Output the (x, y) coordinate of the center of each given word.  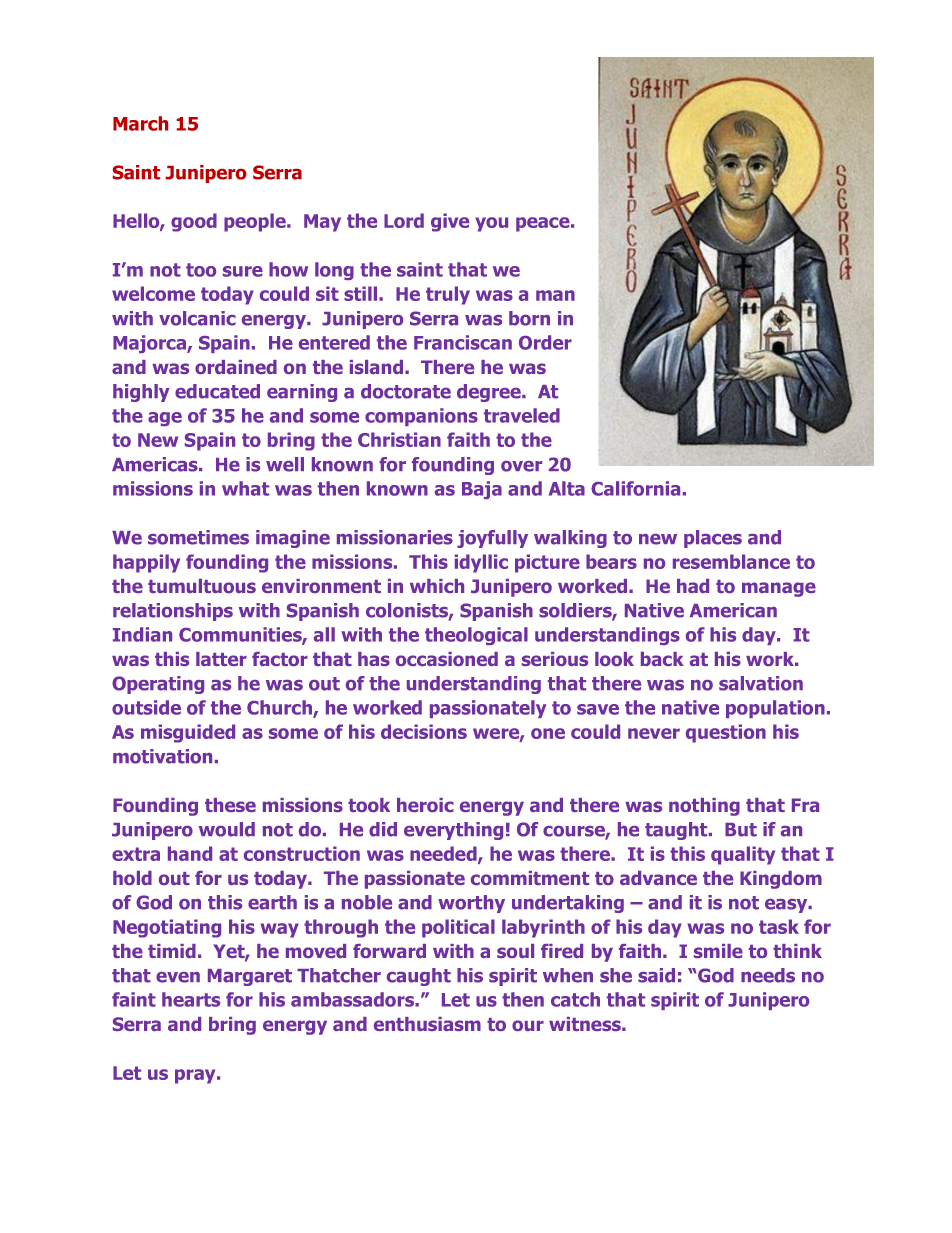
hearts (191, 999)
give (450, 222)
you (491, 224)
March (140, 123)
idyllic (481, 563)
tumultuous (202, 586)
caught (419, 977)
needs (768, 975)
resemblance (731, 561)
